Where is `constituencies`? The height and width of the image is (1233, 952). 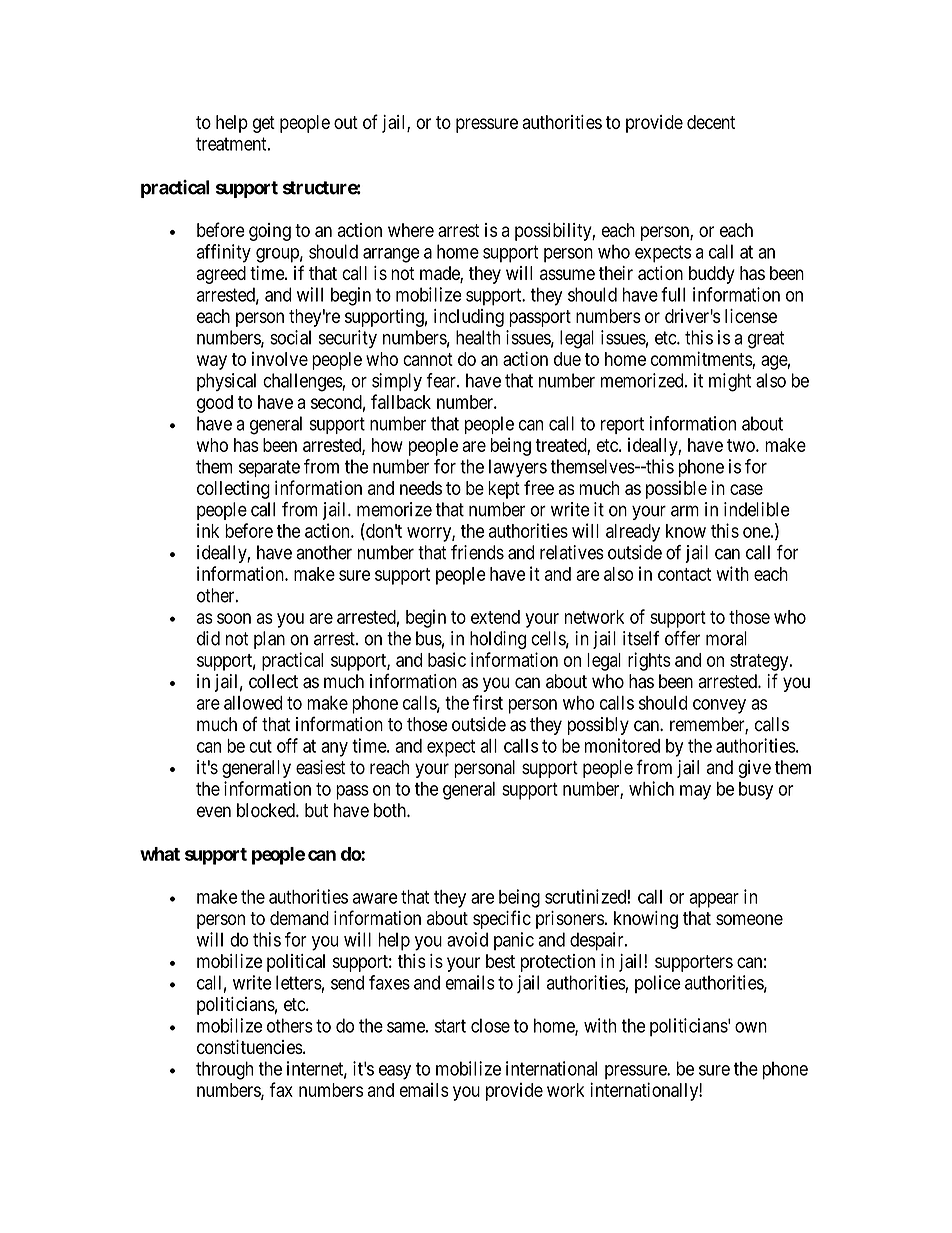 constituencies is located at coordinates (250, 1047).
